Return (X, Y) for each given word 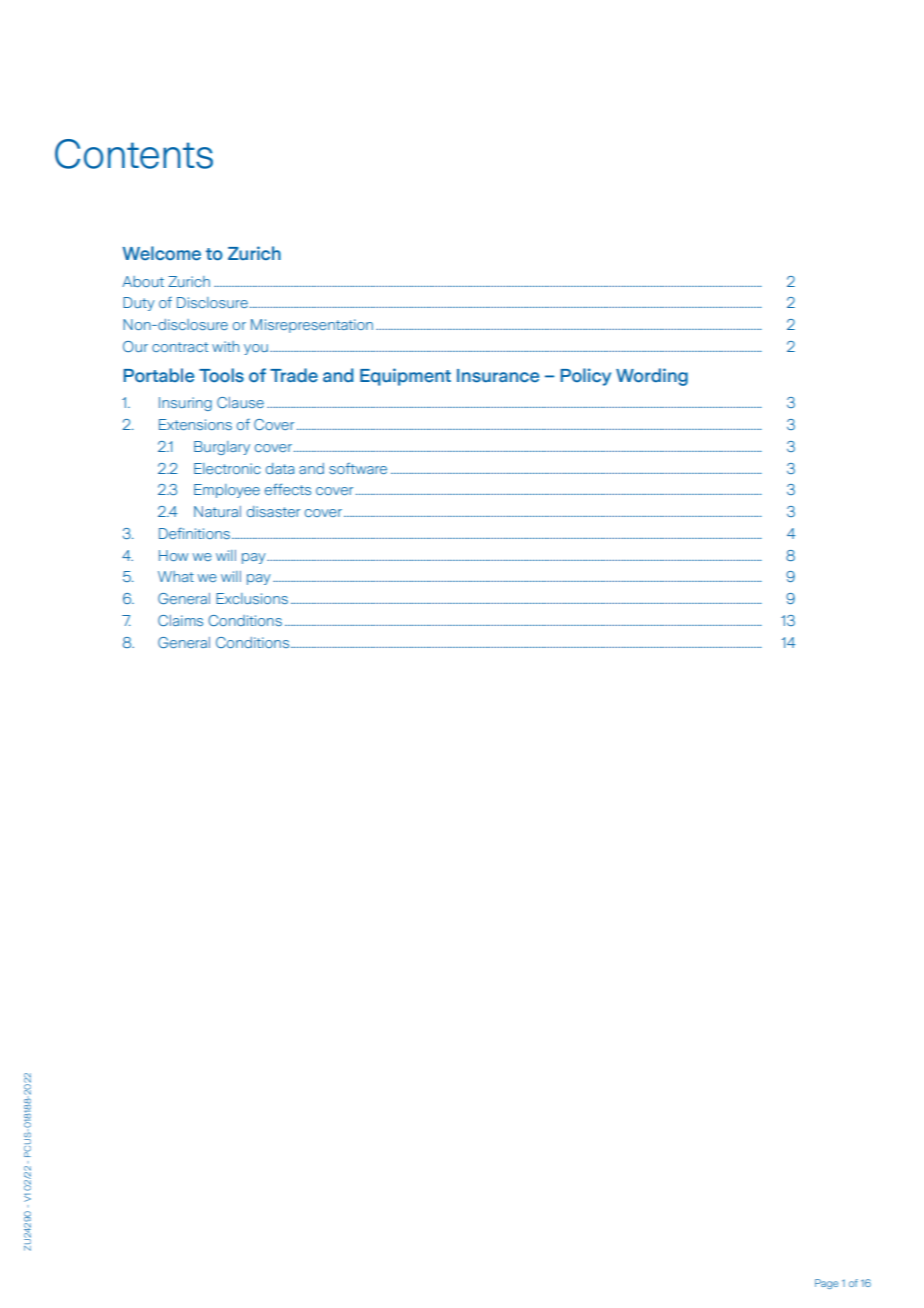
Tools (221, 375)
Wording (652, 377)
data (280, 468)
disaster (273, 511)
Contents (134, 154)
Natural (217, 511)
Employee (227, 491)
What (176, 576)
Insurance (498, 376)
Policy (585, 377)
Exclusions (252, 598)
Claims (180, 620)
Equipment (405, 377)
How (173, 555)
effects (288, 489)
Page (826, 1284)
